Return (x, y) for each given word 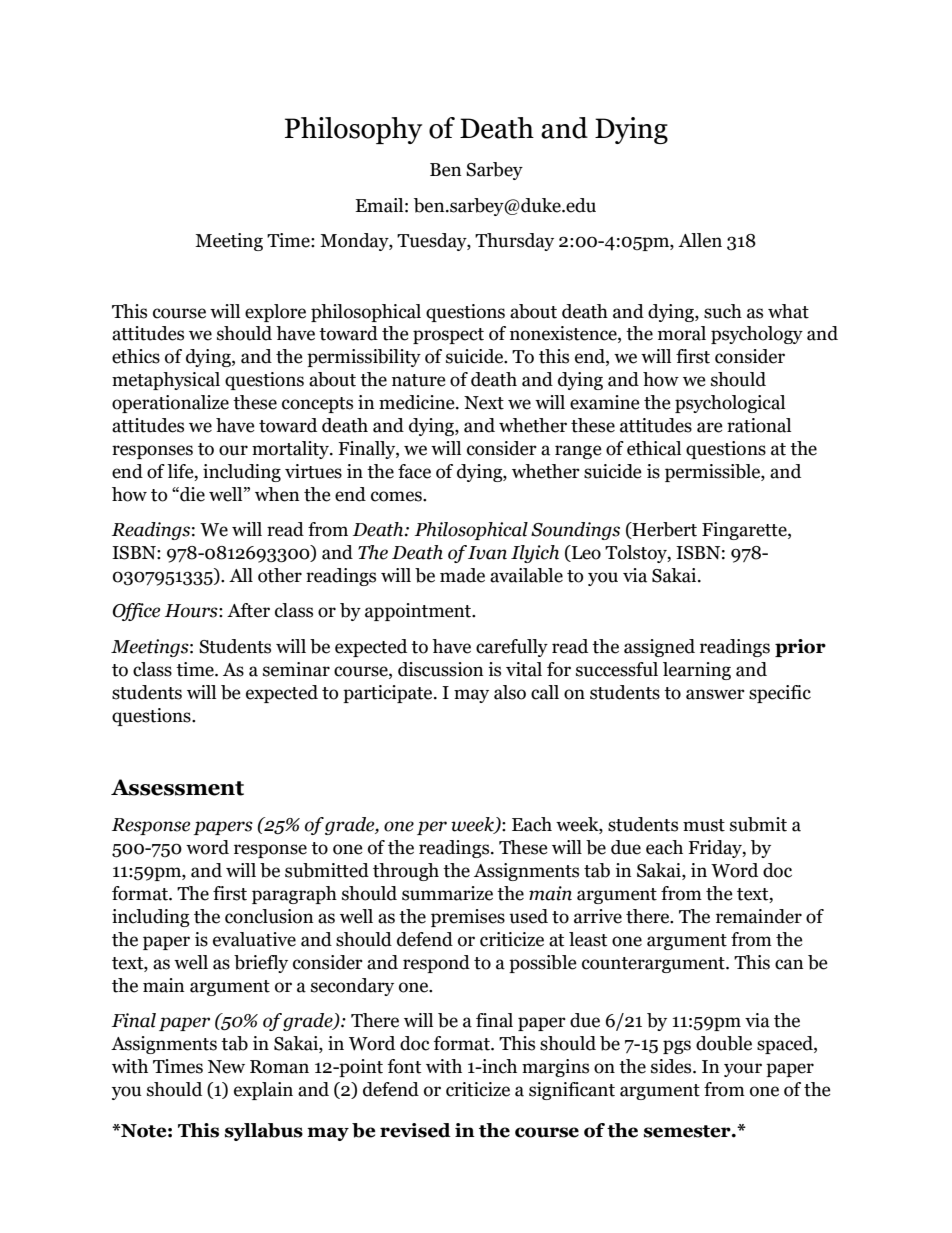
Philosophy (353, 130)
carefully (512, 648)
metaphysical (166, 381)
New (226, 1067)
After (248, 610)
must (704, 825)
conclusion (269, 916)
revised (415, 1130)
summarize (447, 893)
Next (484, 403)
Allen (700, 240)
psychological (730, 404)
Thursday (514, 242)
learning (697, 671)
